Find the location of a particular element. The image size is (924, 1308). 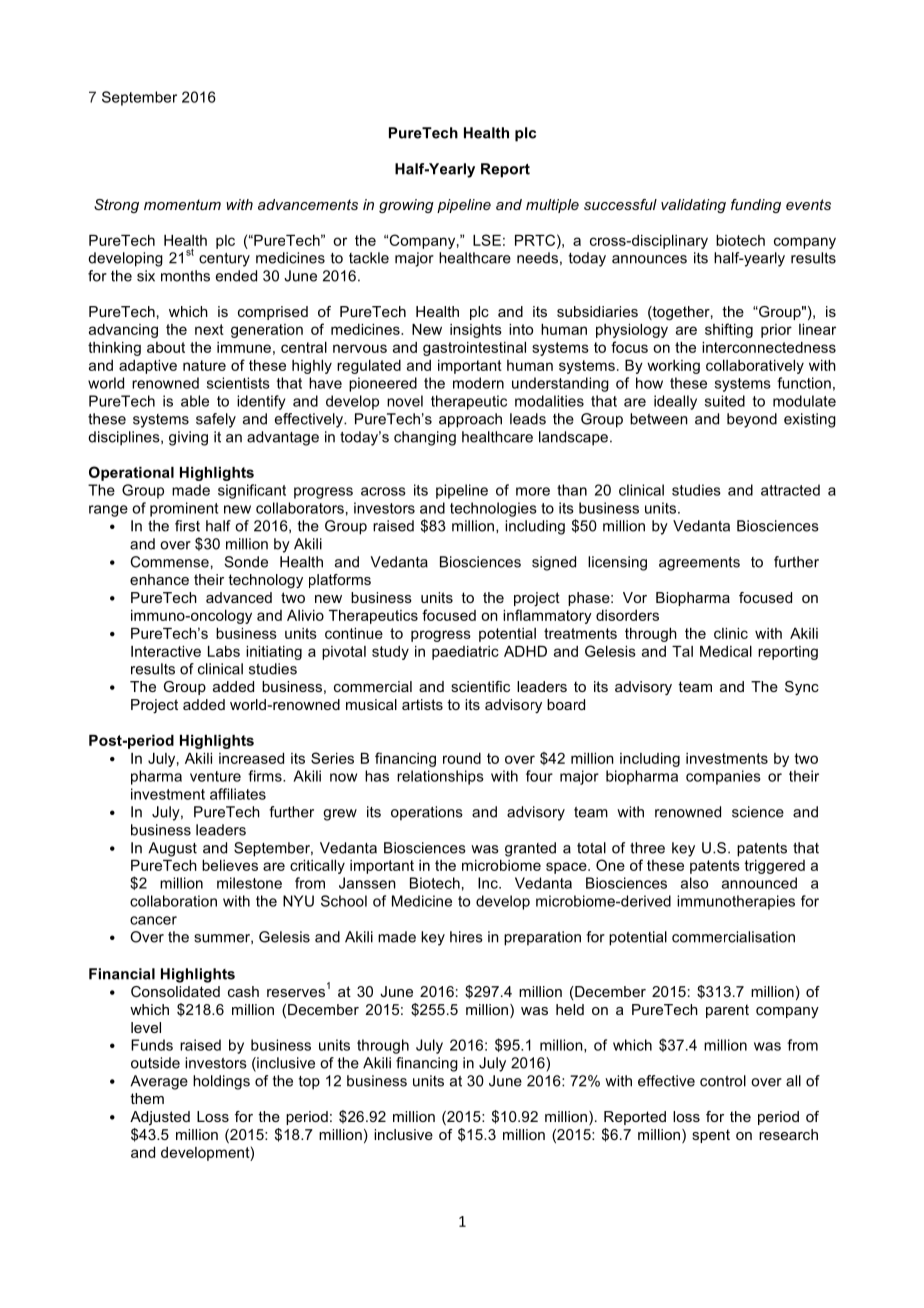

funding is located at coordinates (756, 206).
